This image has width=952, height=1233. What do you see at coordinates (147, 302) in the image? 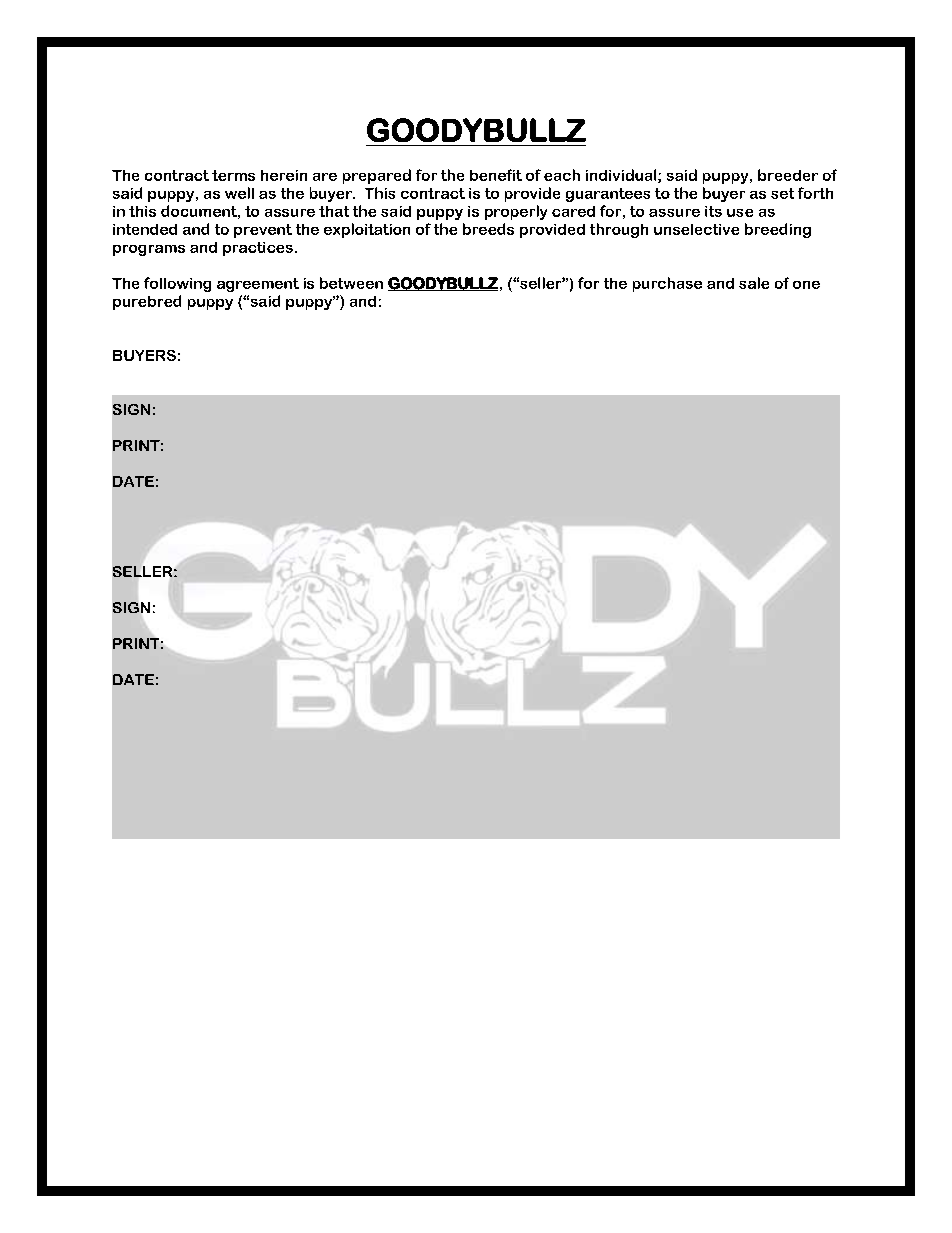
I see `purebred` at bounding box center [147, 302].
